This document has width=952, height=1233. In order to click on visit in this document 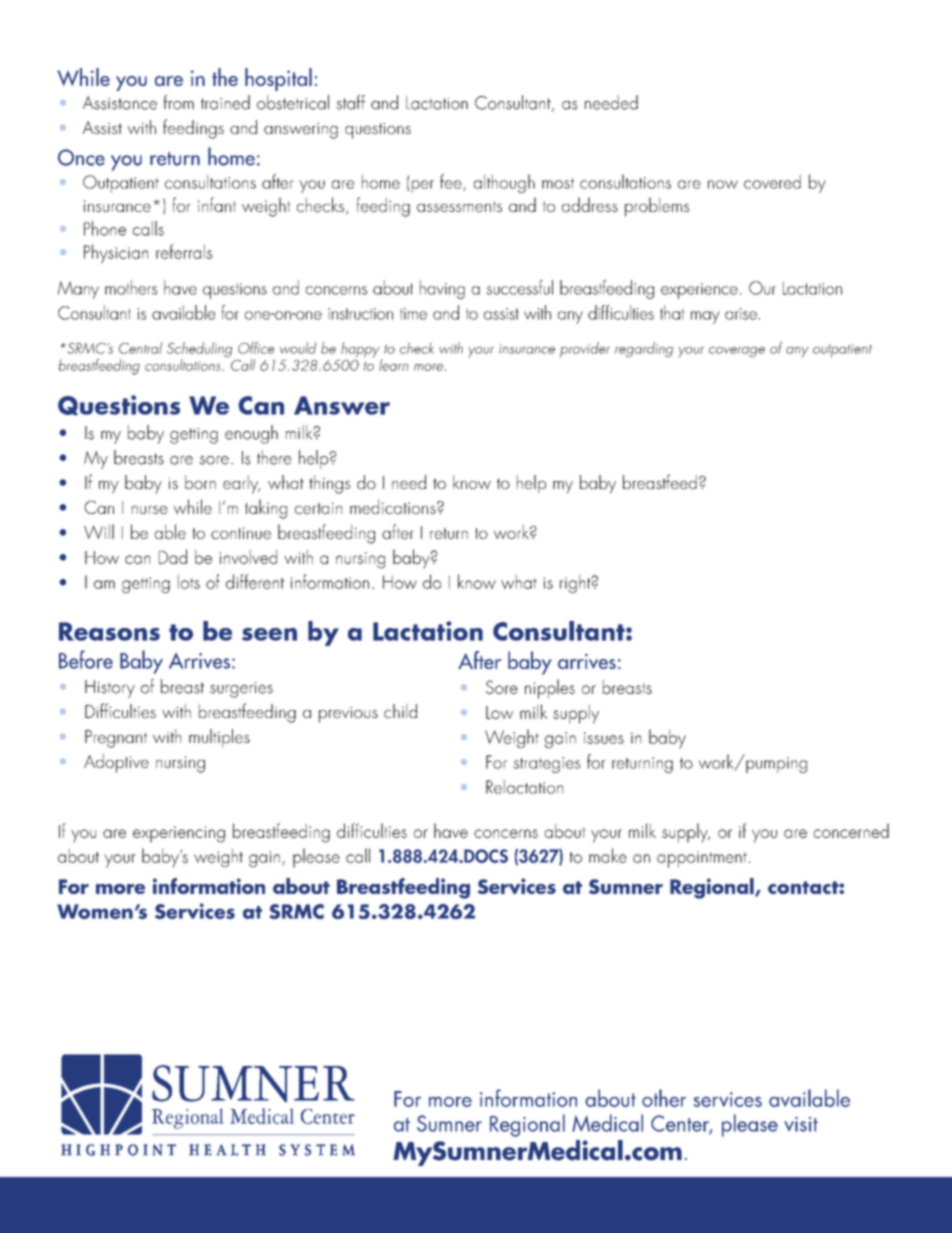, I will do `click(801, 1124)`.
